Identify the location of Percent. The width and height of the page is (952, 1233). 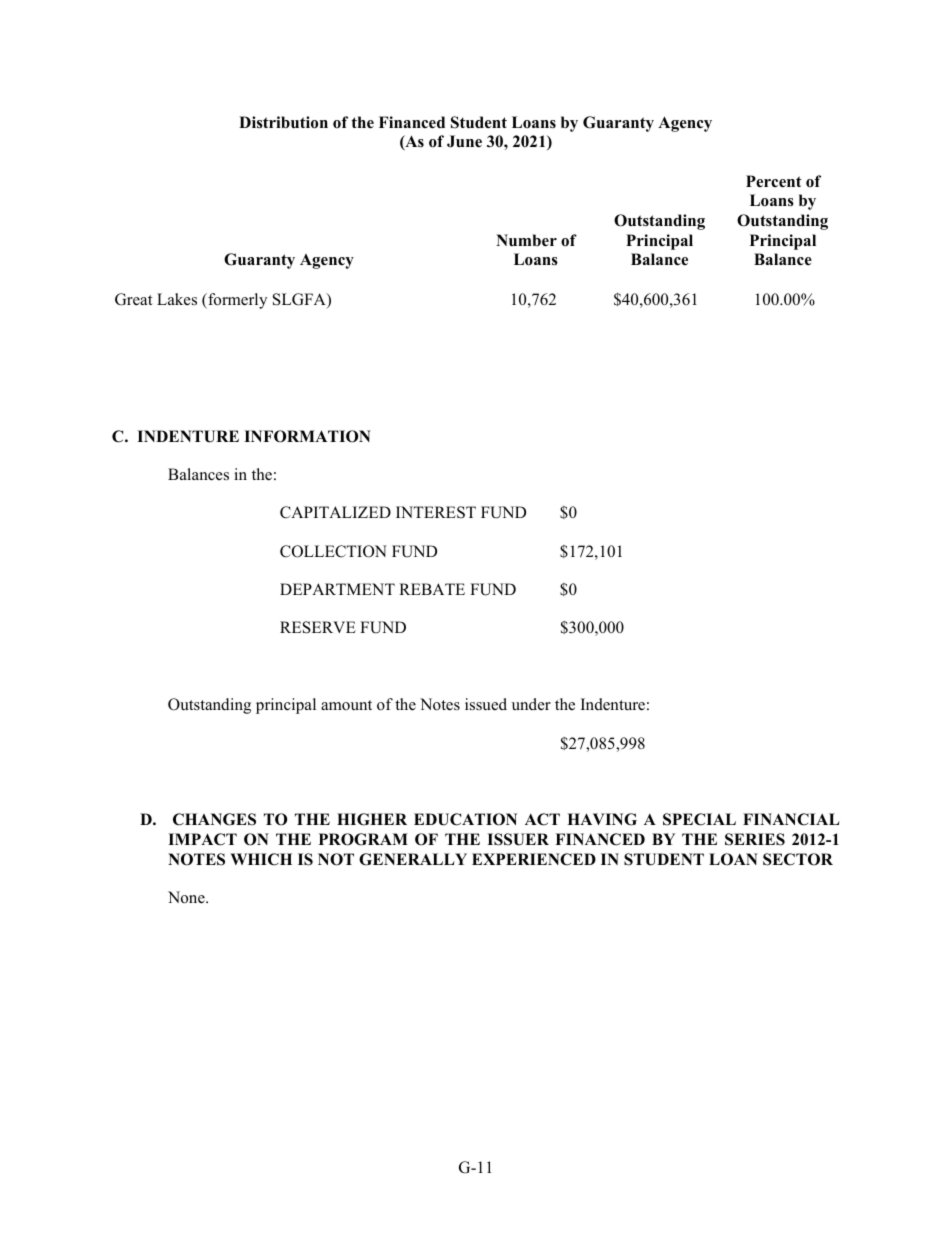
(774, 181).
